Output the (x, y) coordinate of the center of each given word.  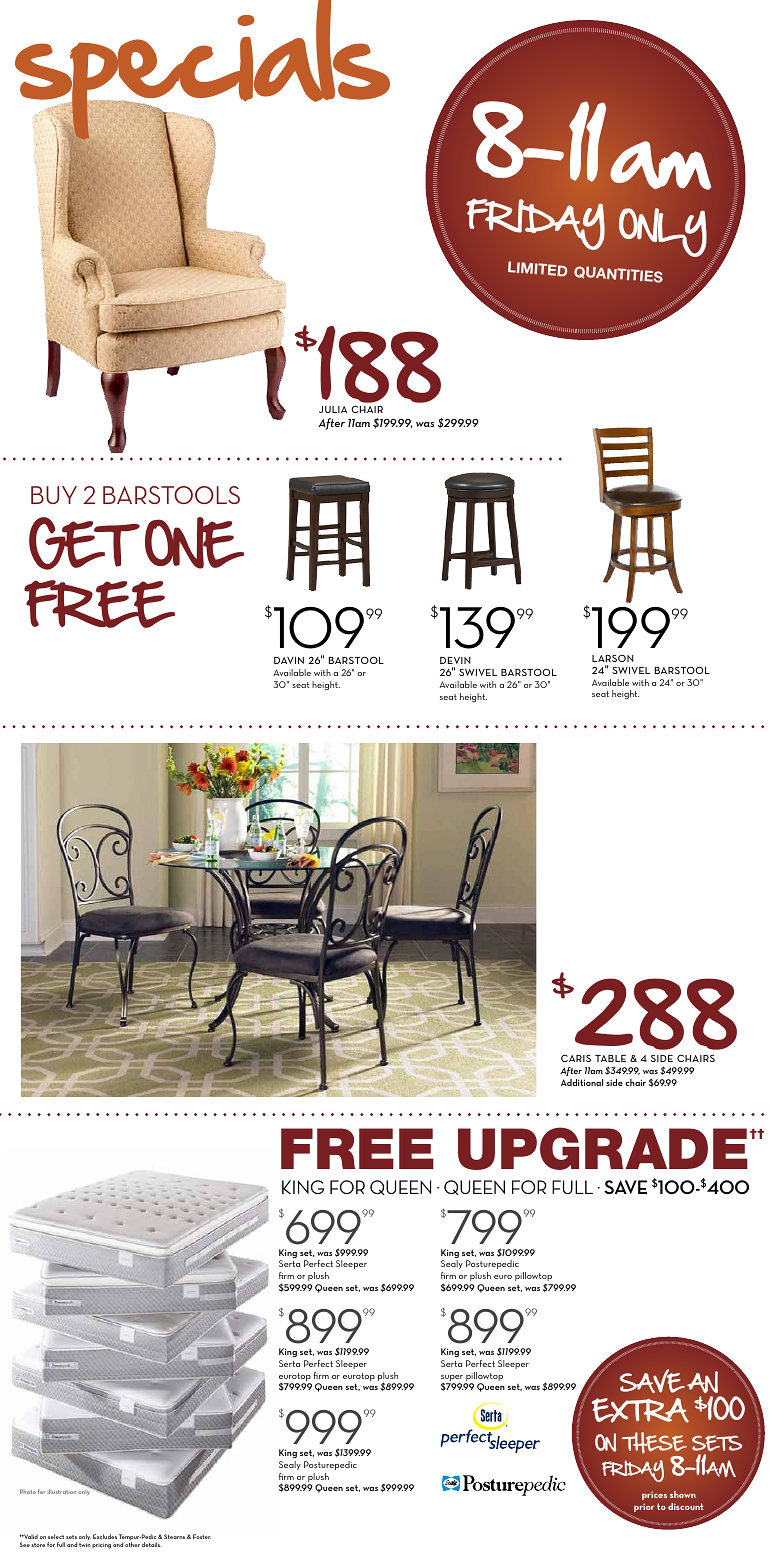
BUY (54, 495)
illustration (62, 1491)
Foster (202, 1536)
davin (289, 660)
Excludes (105, 1536)
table (610, 1058)
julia (333, 409)
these (654, 1443)
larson (613, 658)
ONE (194, 543)
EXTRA (640, 1410)
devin (455, 660)
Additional (582, 1082)
